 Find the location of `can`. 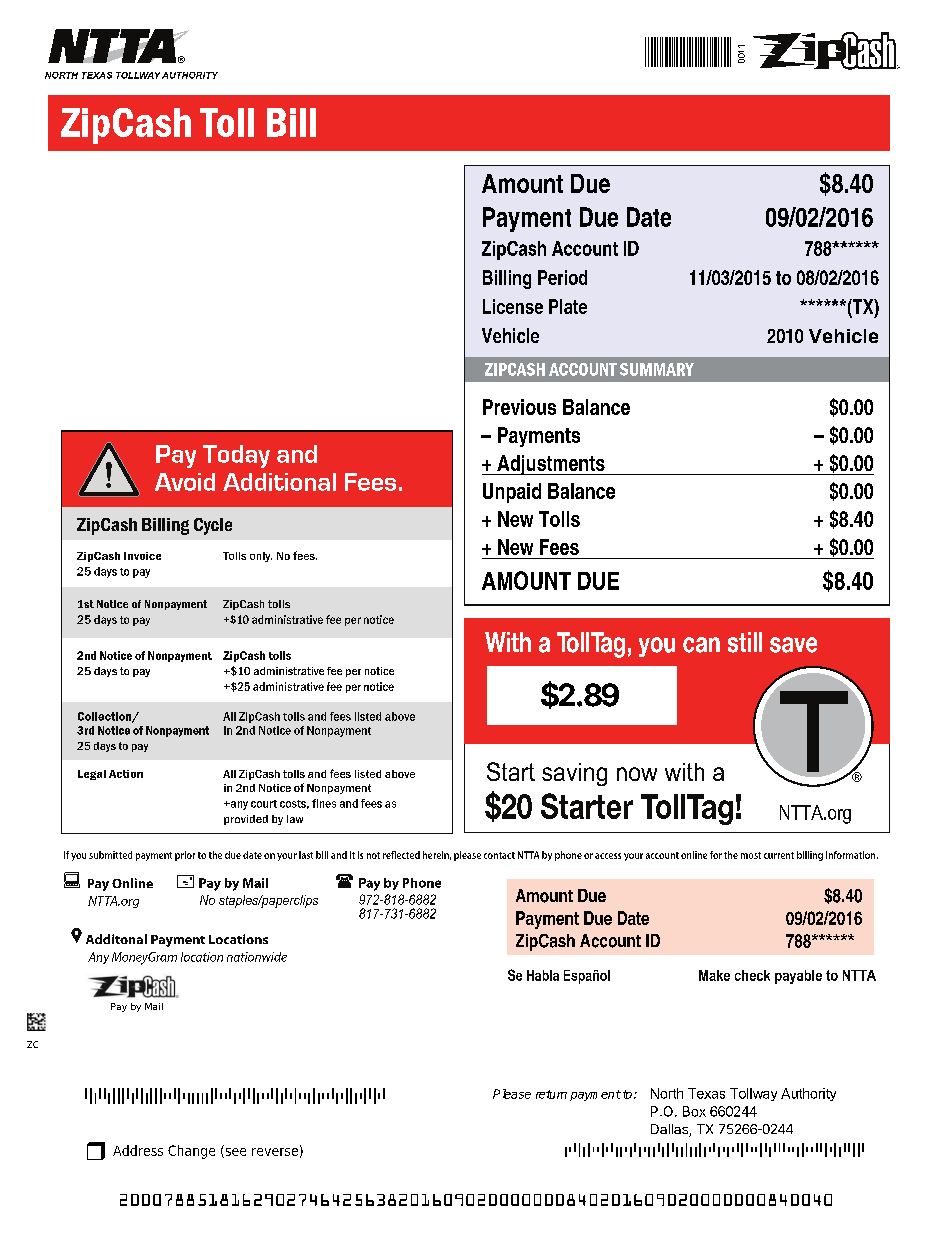

can is located at coordinates (701, 645).
